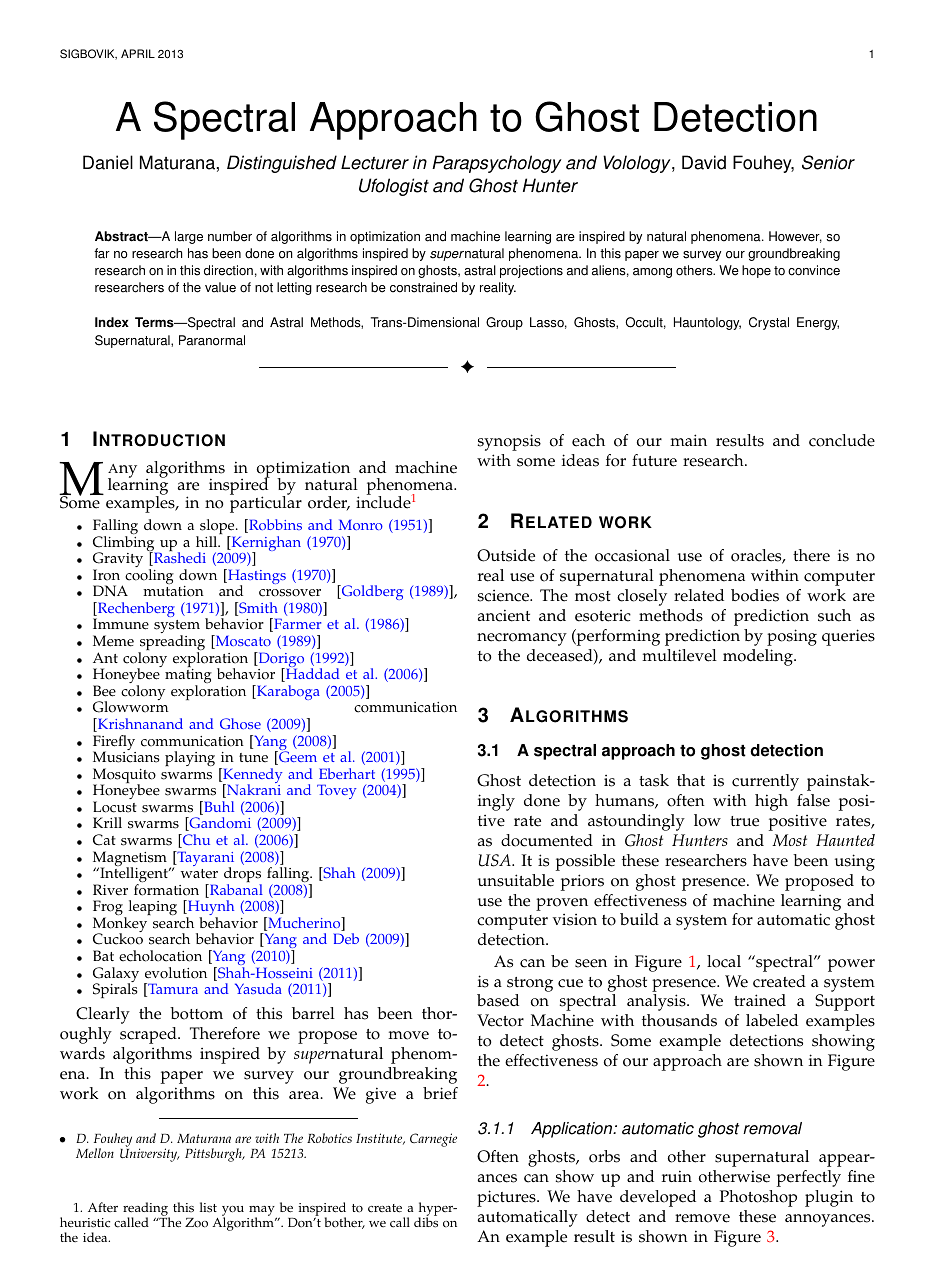 This page has width=943, height=1288. Describe the element at coordinates (188, 677) in the page. I see `mating` at that location.
